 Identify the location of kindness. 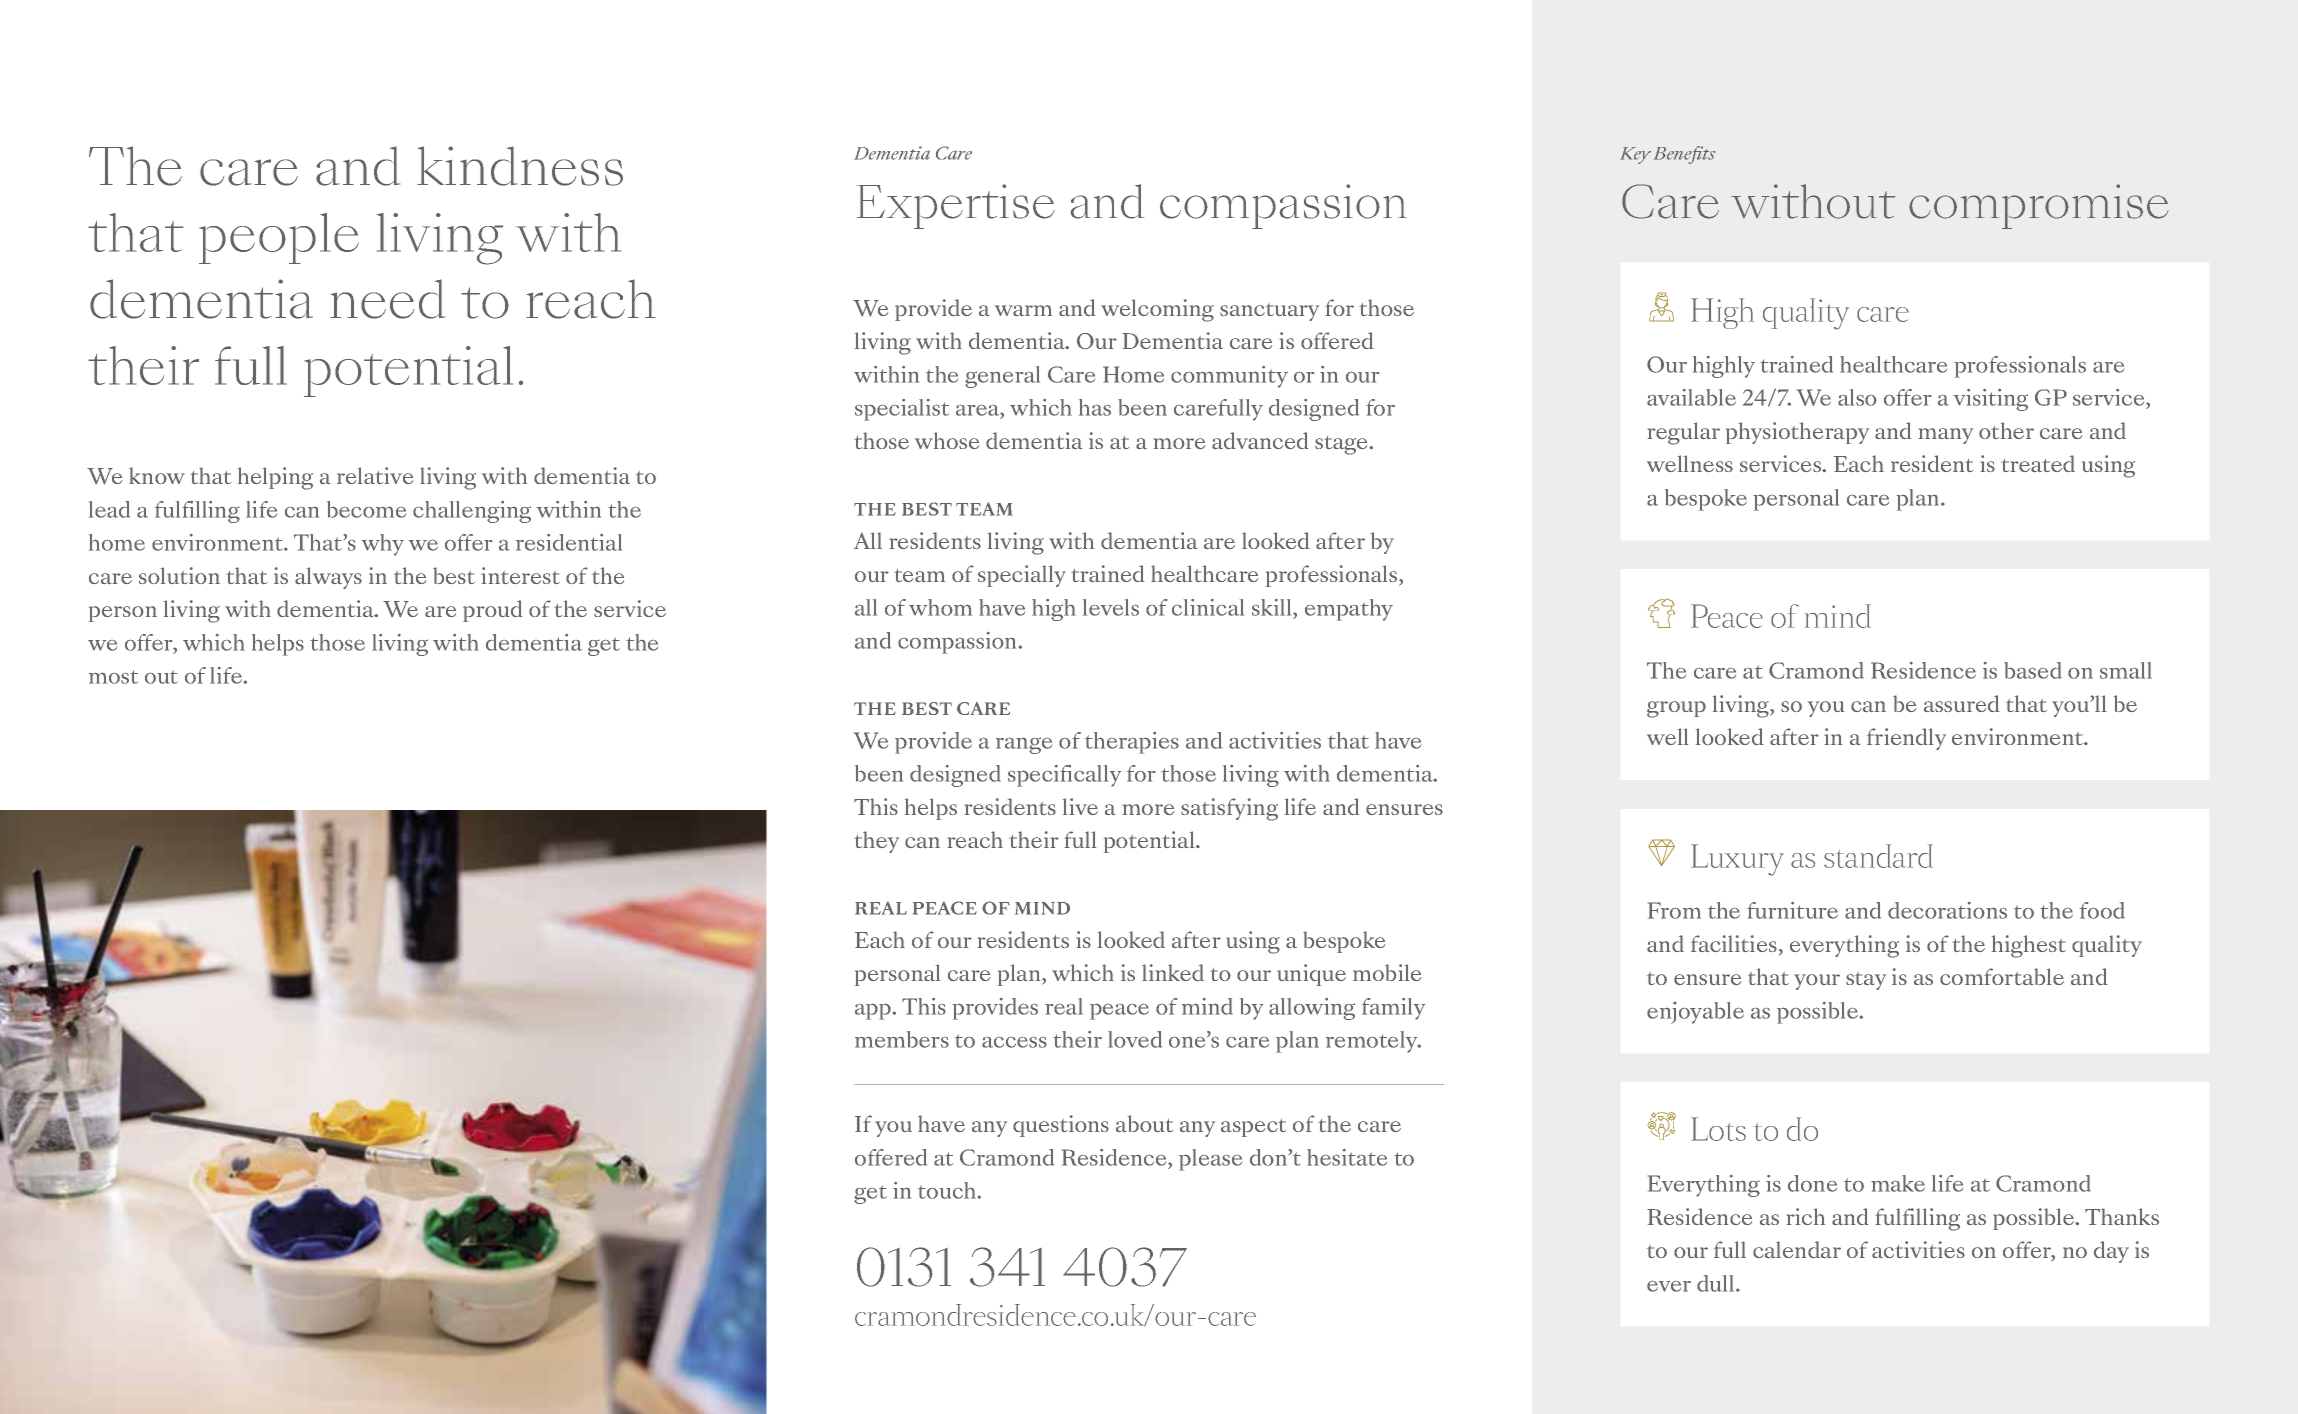
(520, 166).
